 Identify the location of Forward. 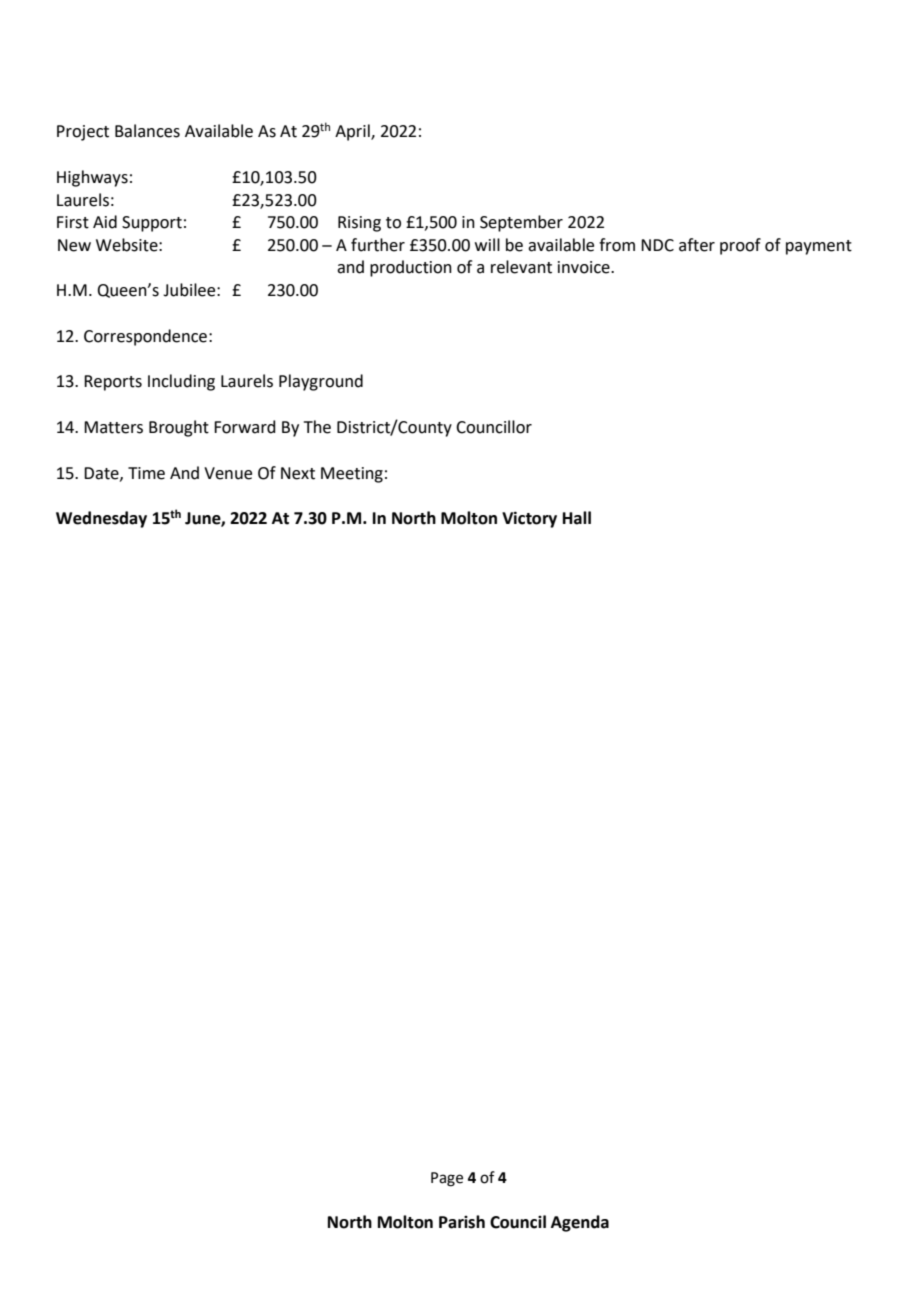
(245, 427).
